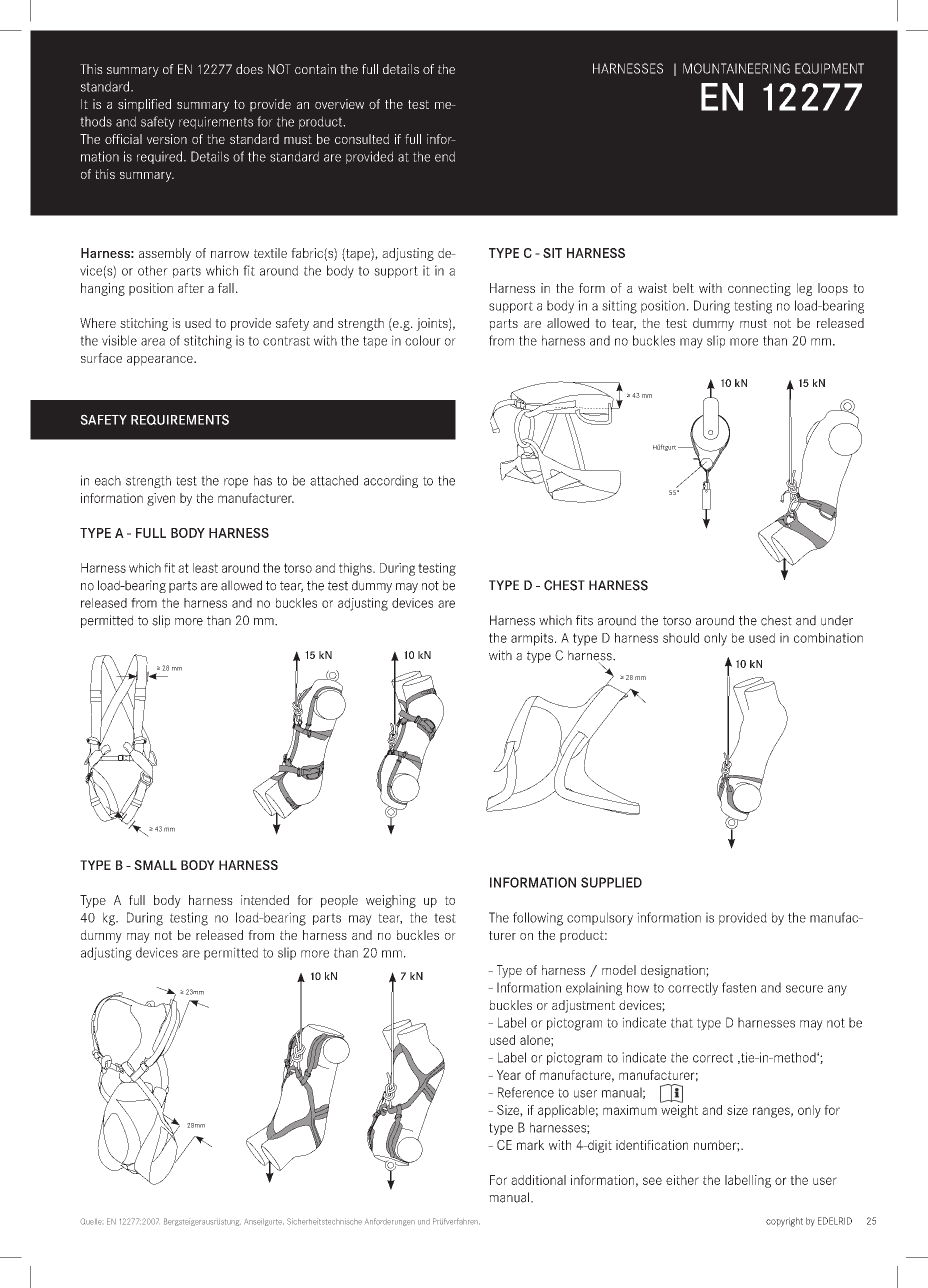 The image size is (928, 1288). I want to click on simplified, so click(144, 105).
